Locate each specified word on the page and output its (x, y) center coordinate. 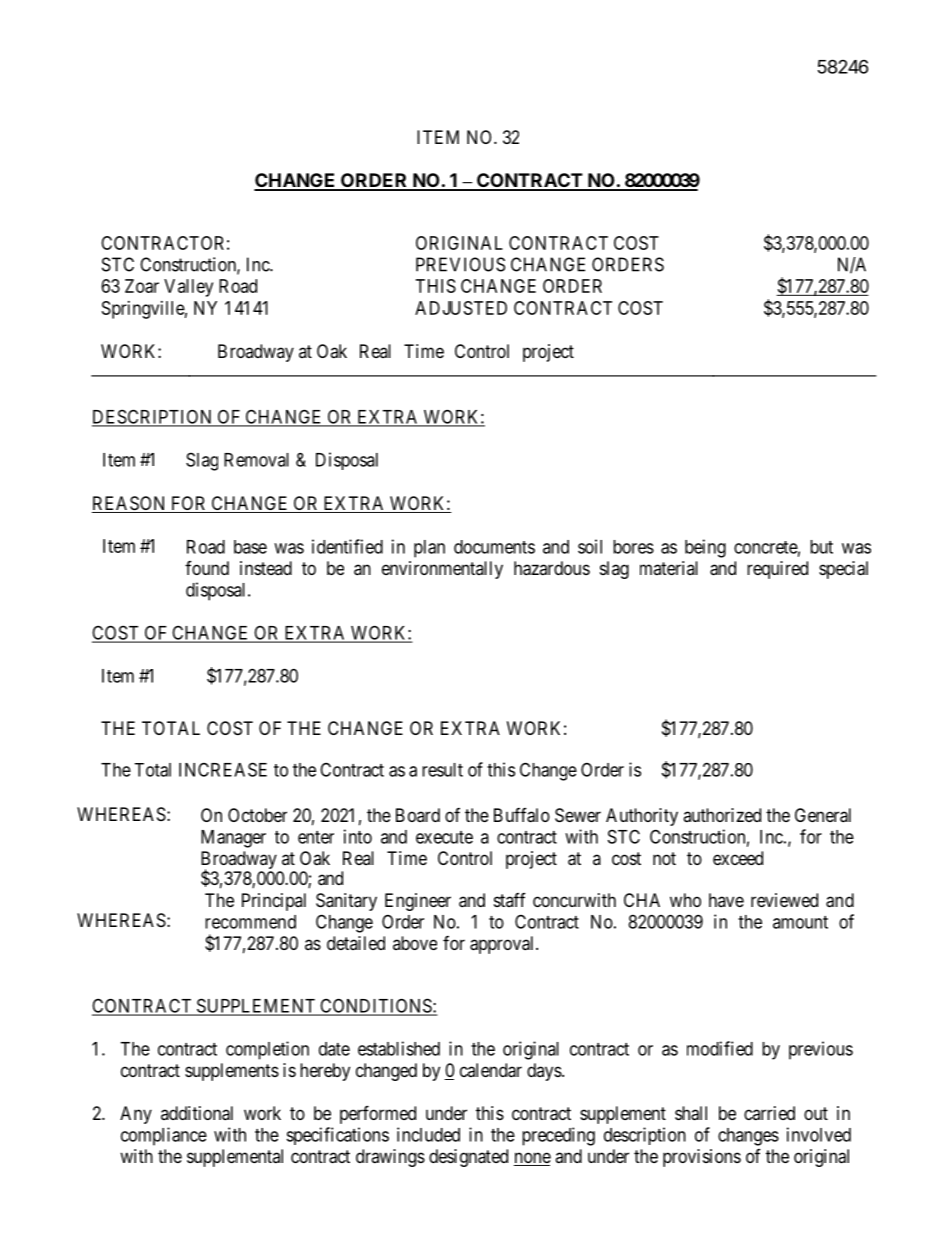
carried (769, 1113)
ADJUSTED (461, 308)
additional (197, 1113)
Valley (188, 288)
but (821, 547)
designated (468, 1158)
